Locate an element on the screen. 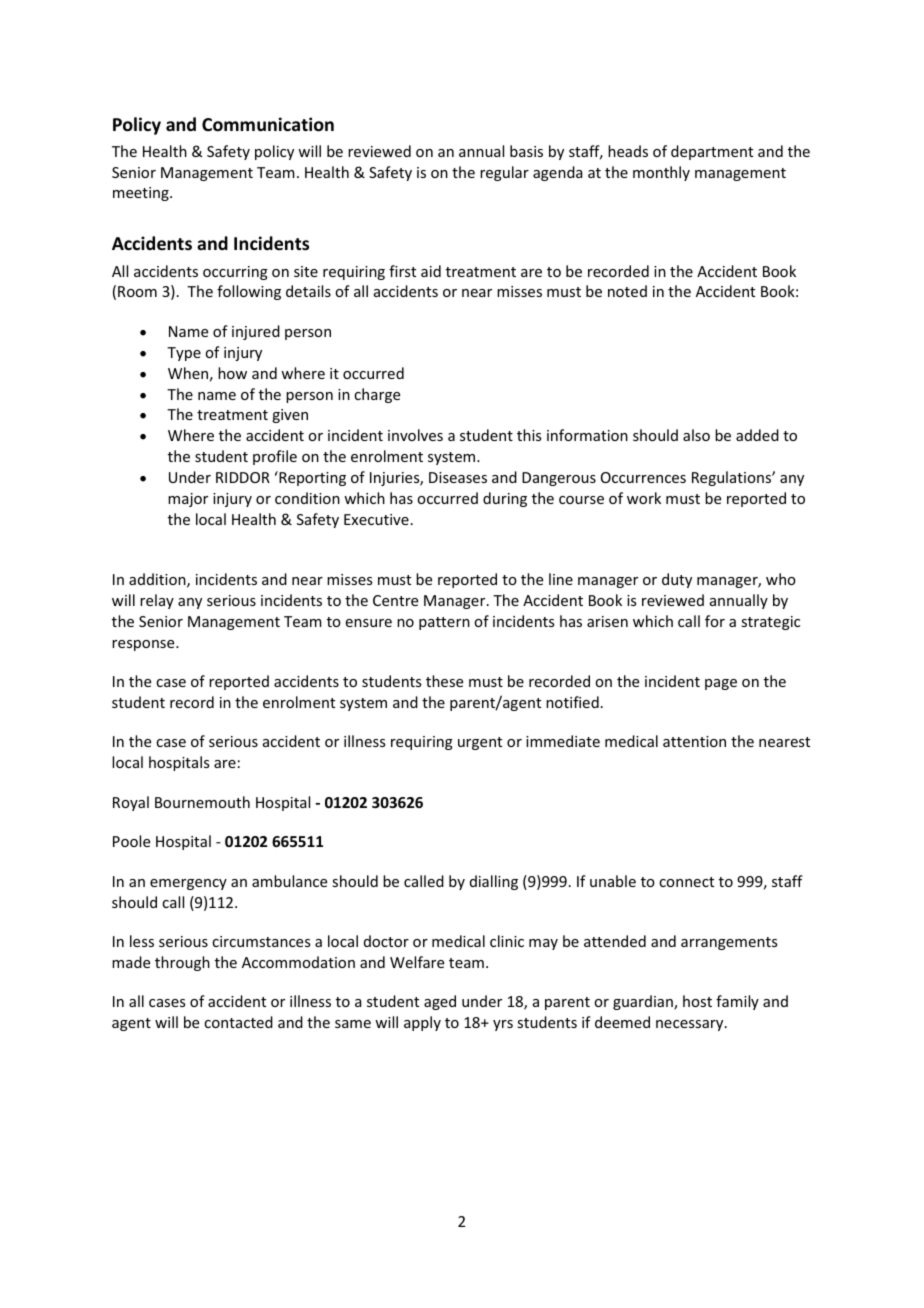 This screenshot has height=1308, width=924. regular is located at coordinates (504, 173).
